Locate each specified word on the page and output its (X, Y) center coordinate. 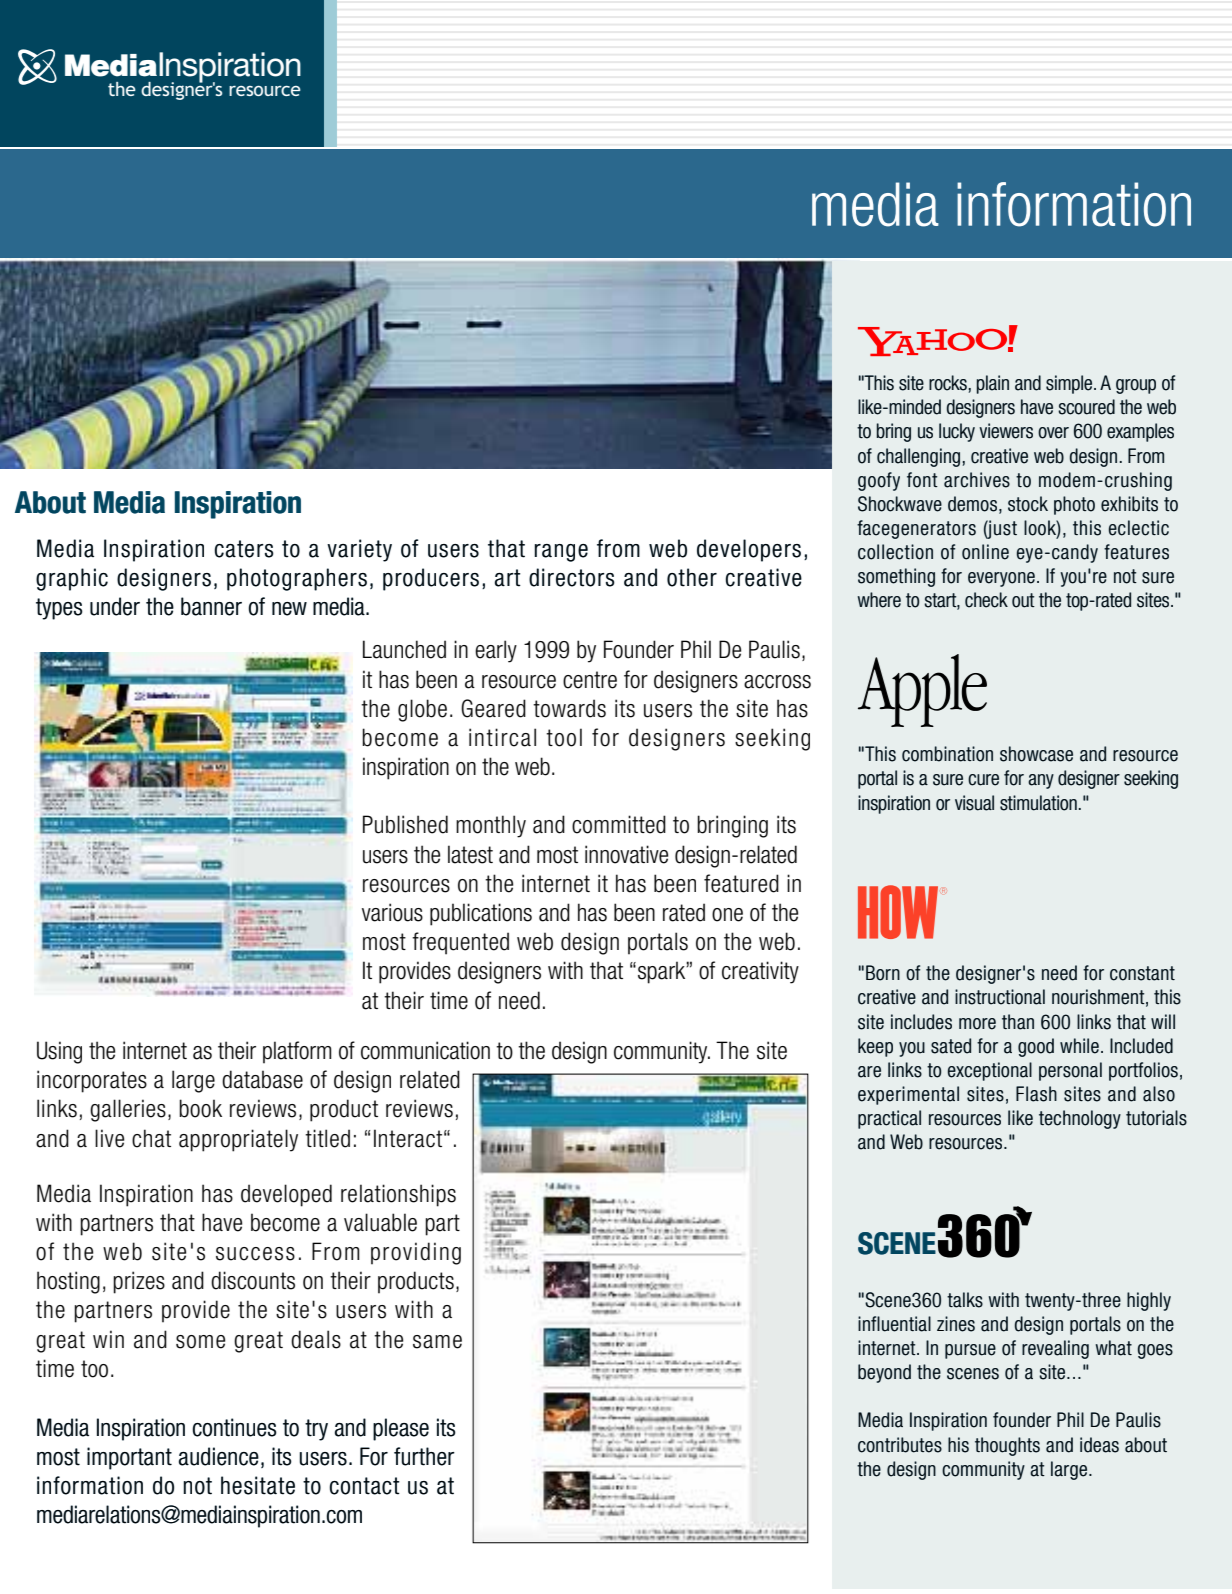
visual (974, 803)
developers (749, 550)
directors (572, 577)
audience (219, 1456)
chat (151, 1138)
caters (244, 549)
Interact (408, 1138)
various (392, 912)
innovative (626, 854)
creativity (760, 972)
